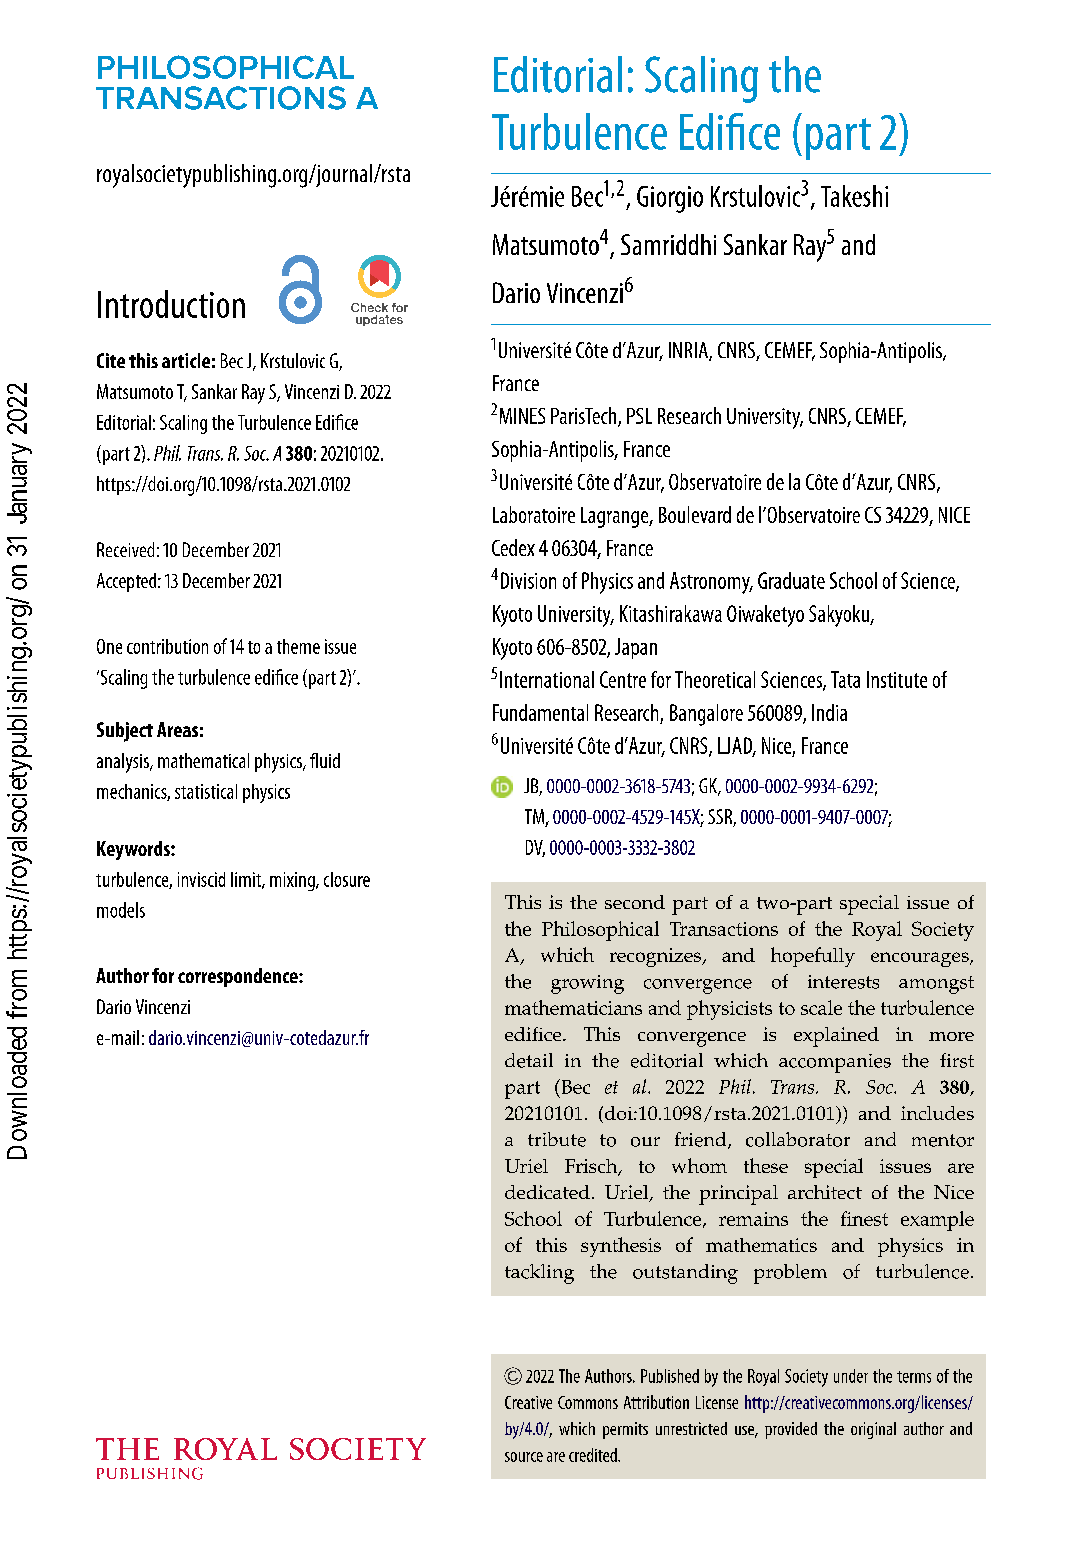  Describe the element at coordinates (845, 679) in the page. I see `Tata` at that location.
